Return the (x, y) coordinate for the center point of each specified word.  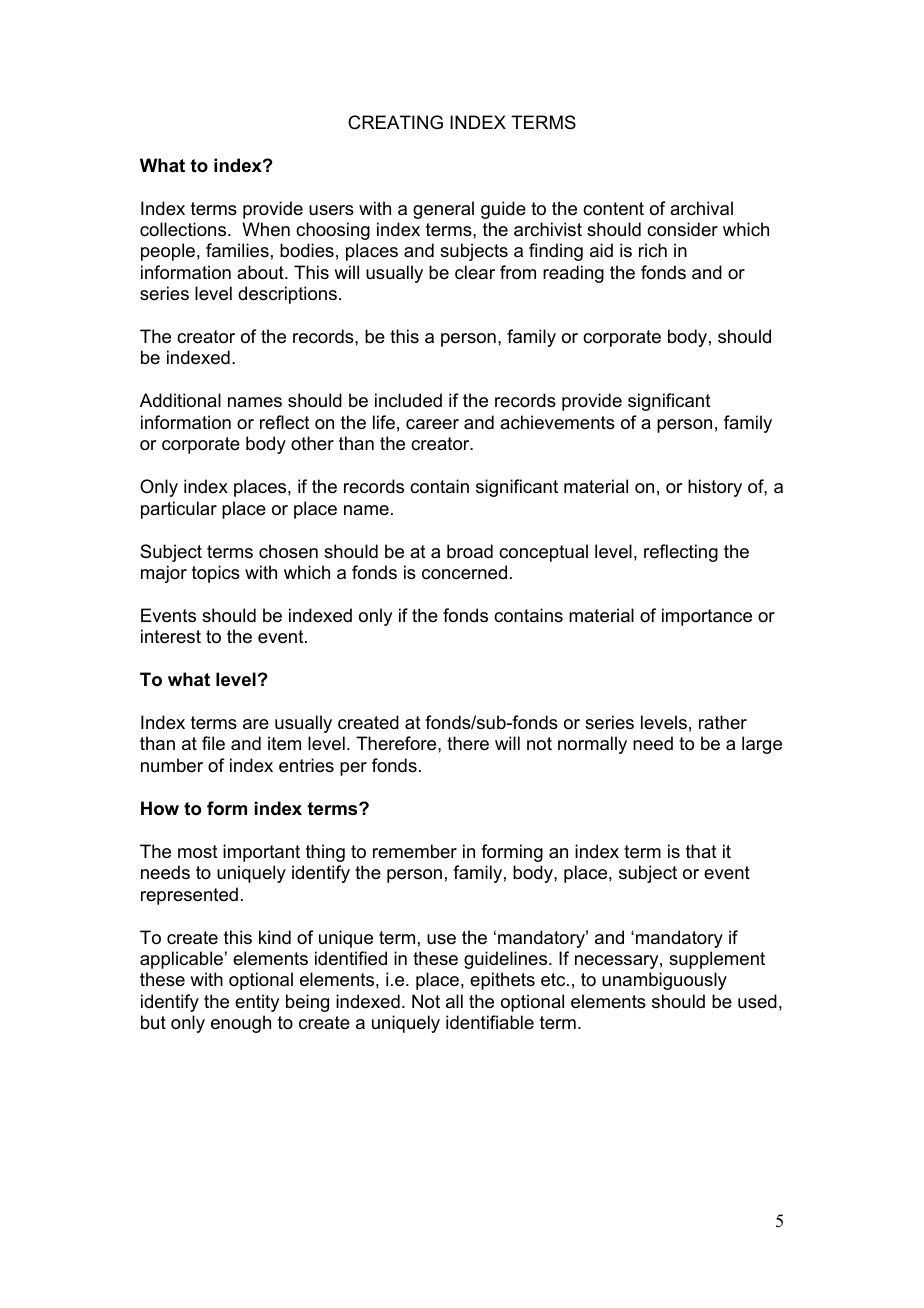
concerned (464, 572)
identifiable (490, 1022)
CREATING (395, 122)
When (266, 229)
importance (707, 617)
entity (257, 1003)
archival (701, 208)
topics (216, 574)
